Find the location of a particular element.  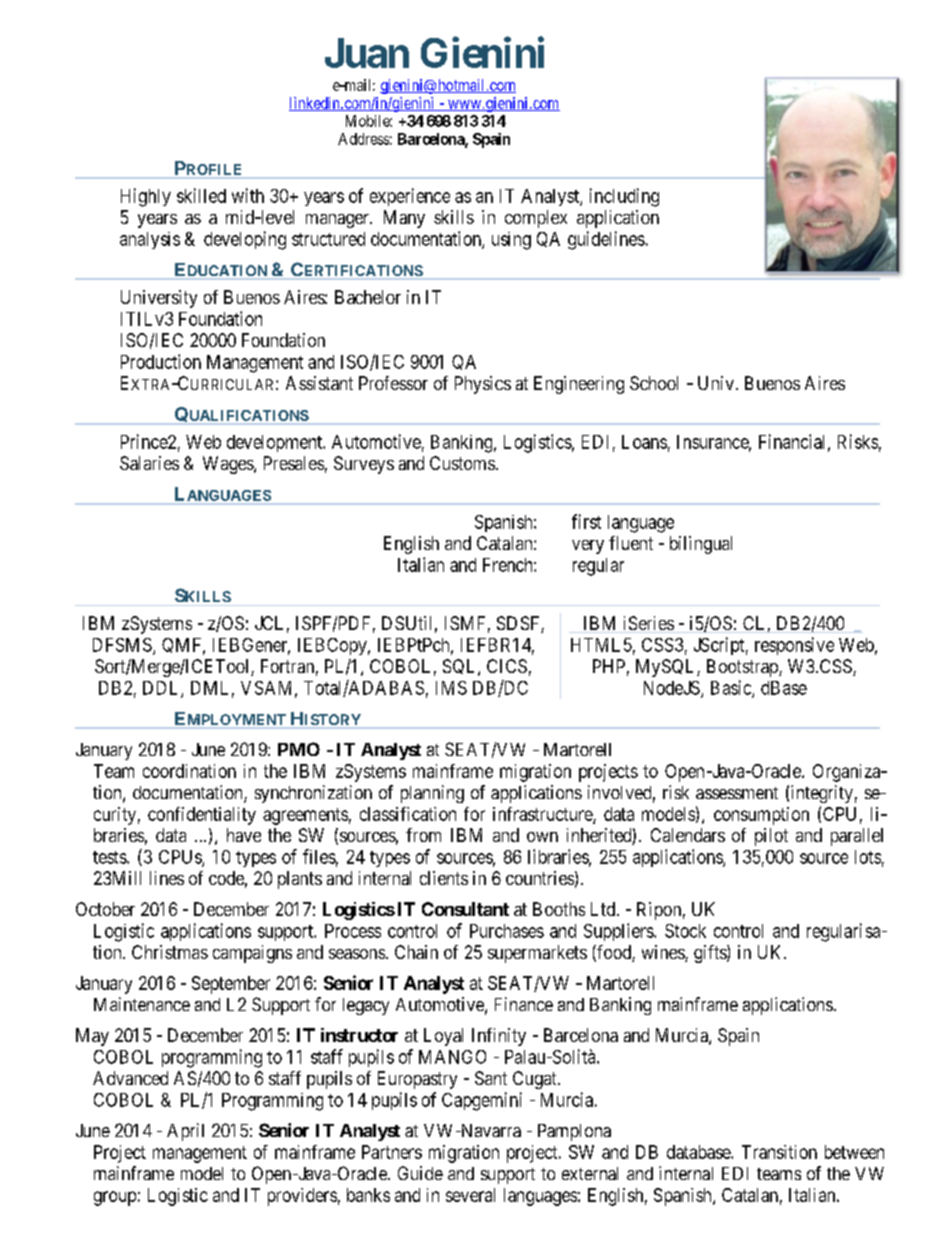

October is located at coordinates (105, 909).
